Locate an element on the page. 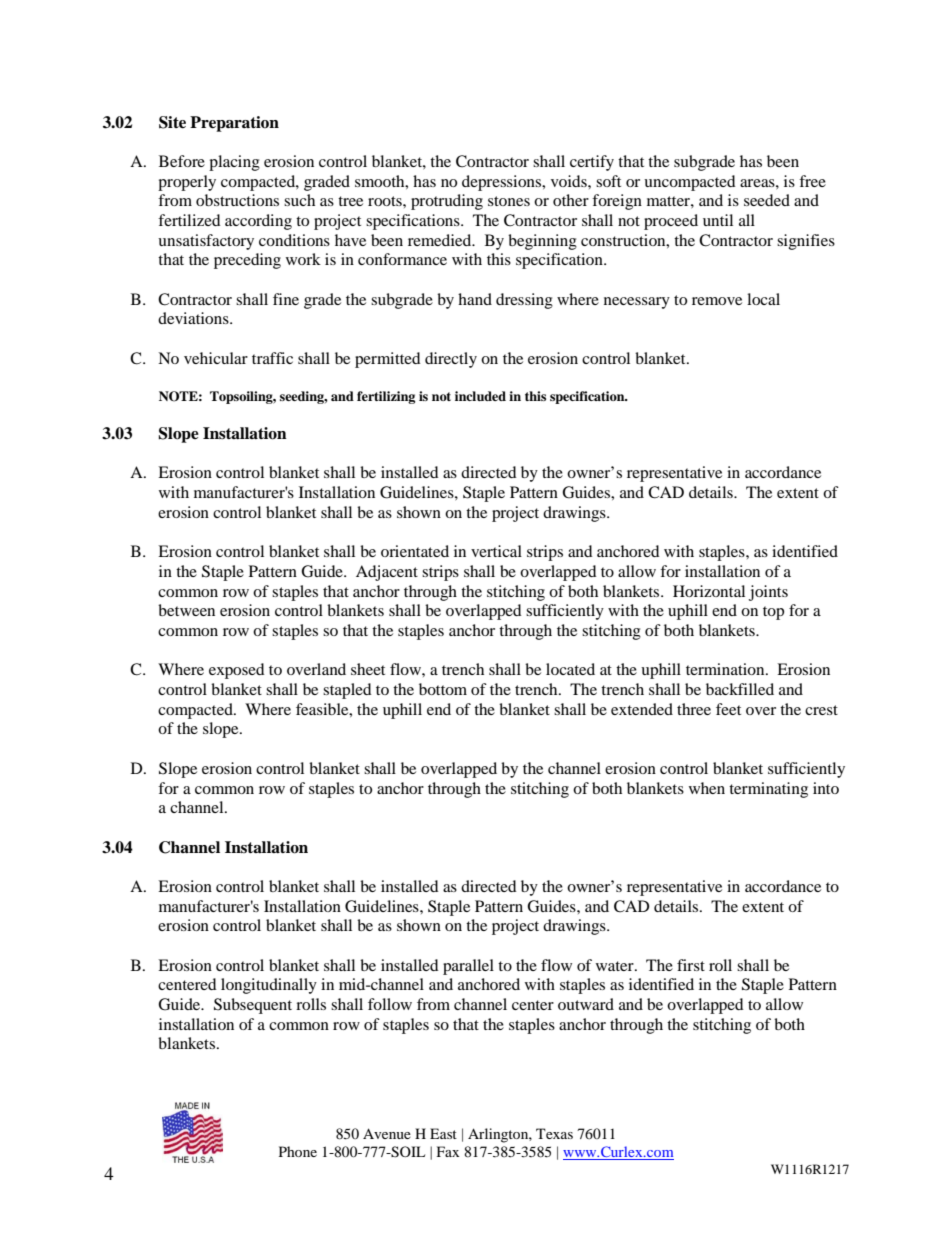 This page has height=1233, width=952. depressions is located at coordinates (503, 183).
